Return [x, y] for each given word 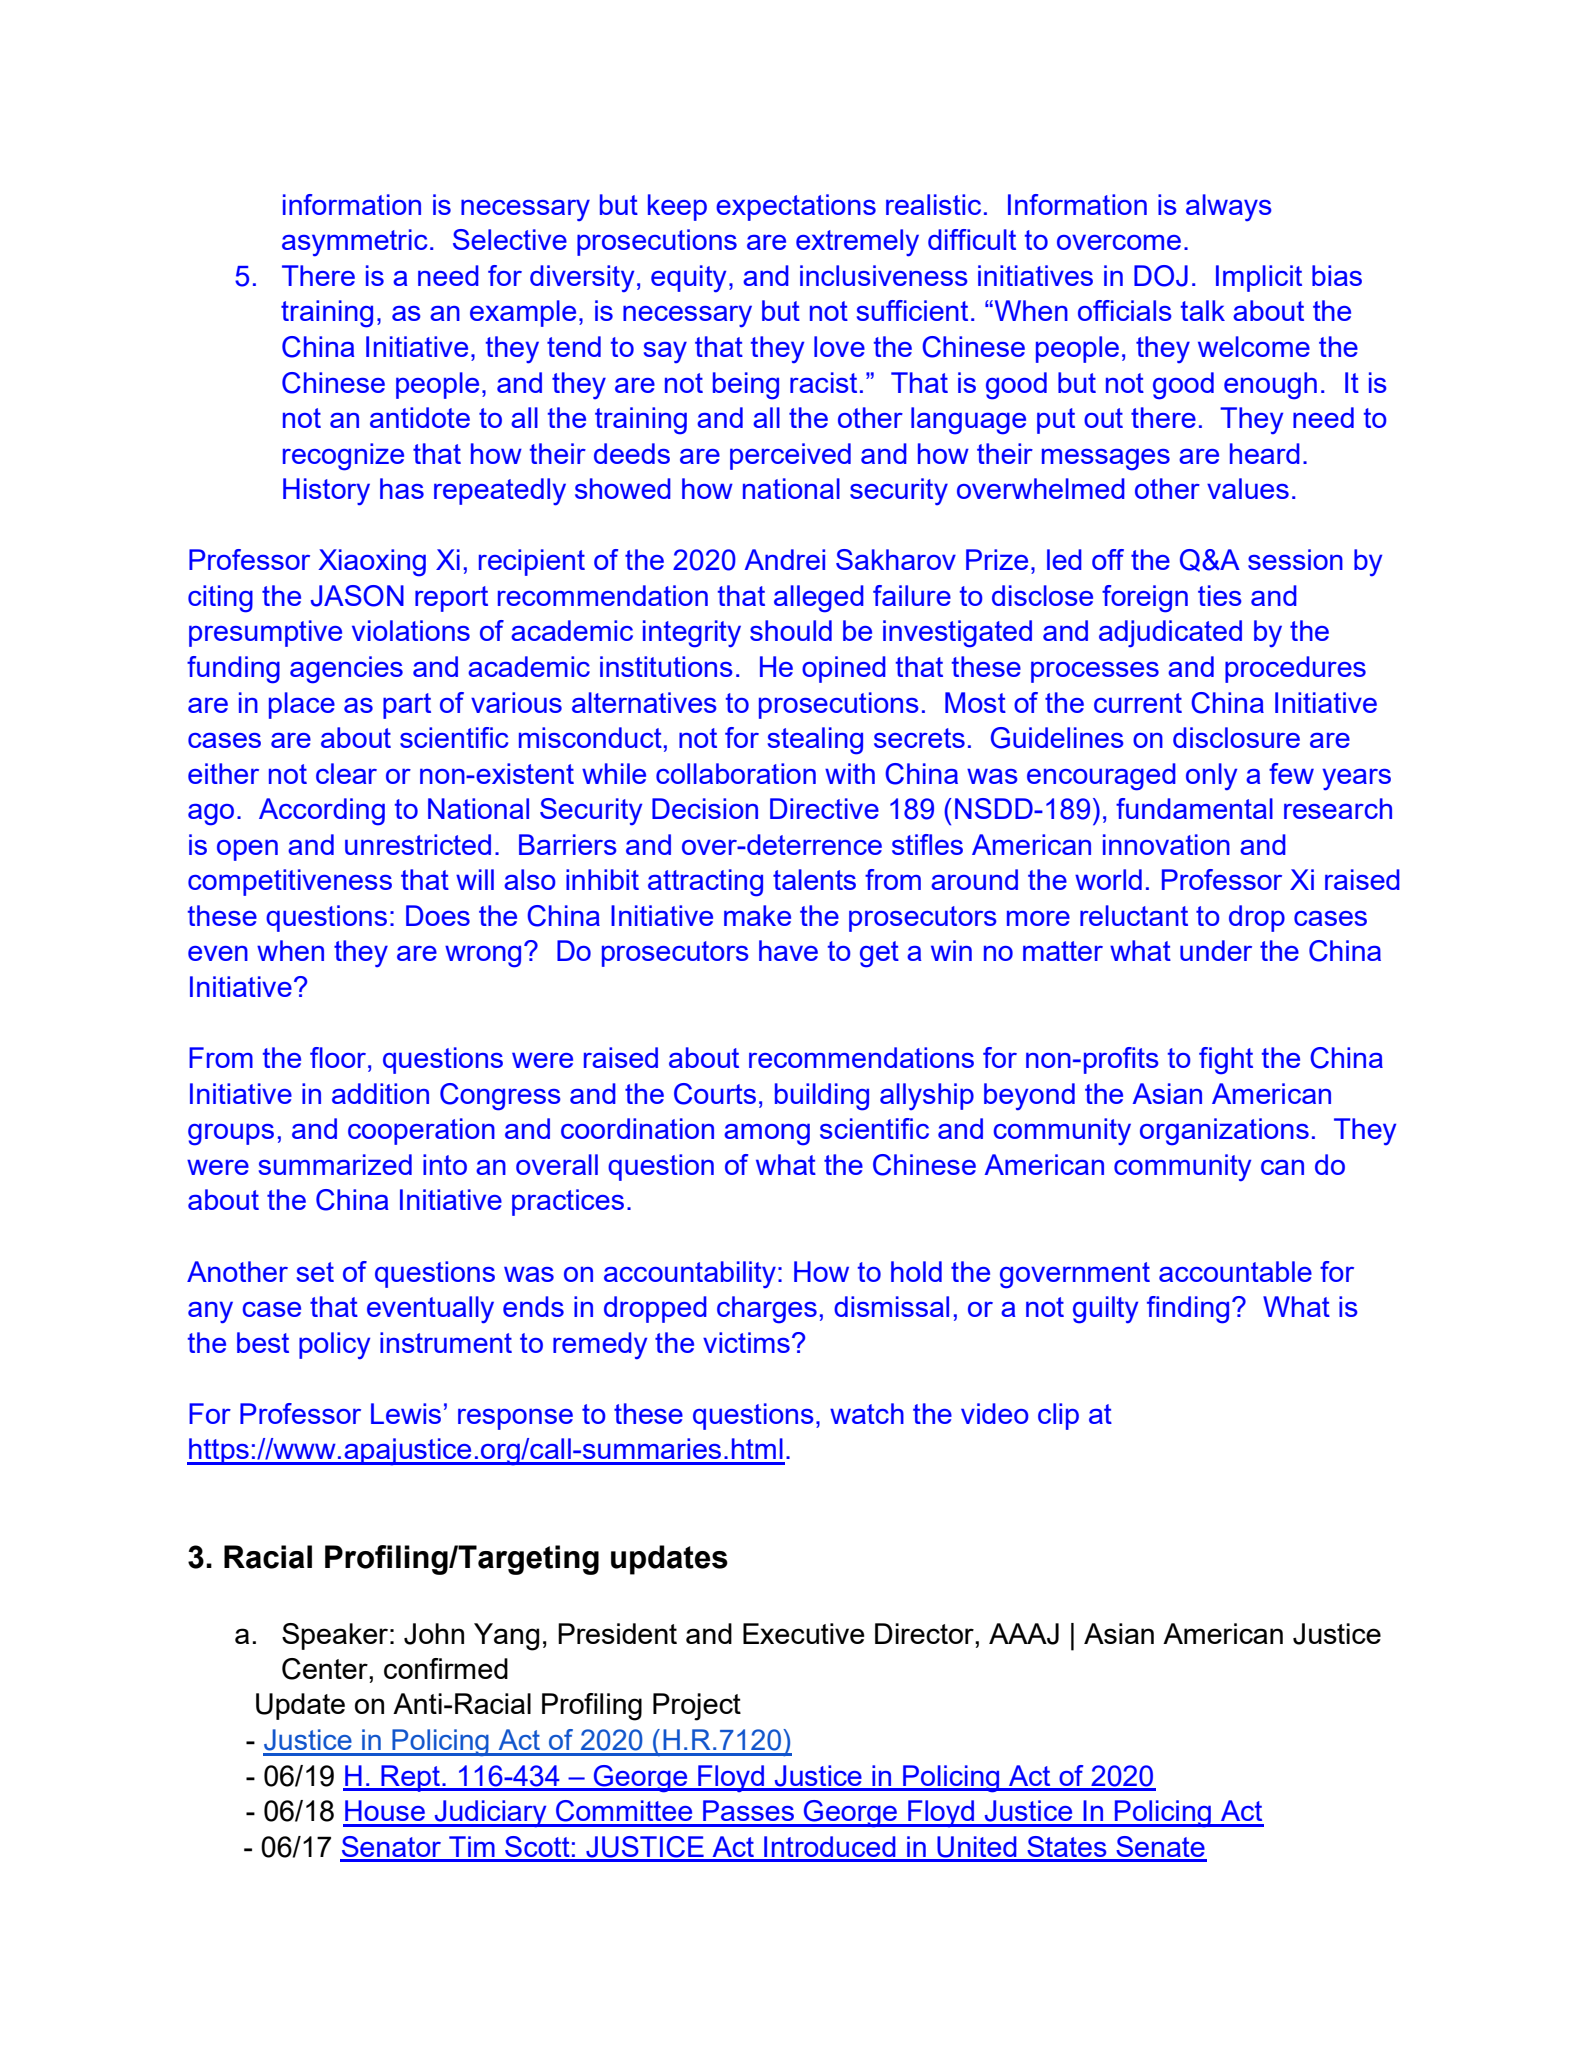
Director [925, 1633]
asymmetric [354, 242]
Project [697, 1707]
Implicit [1259, 278]
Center [326, 1669]
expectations [796, 207]
